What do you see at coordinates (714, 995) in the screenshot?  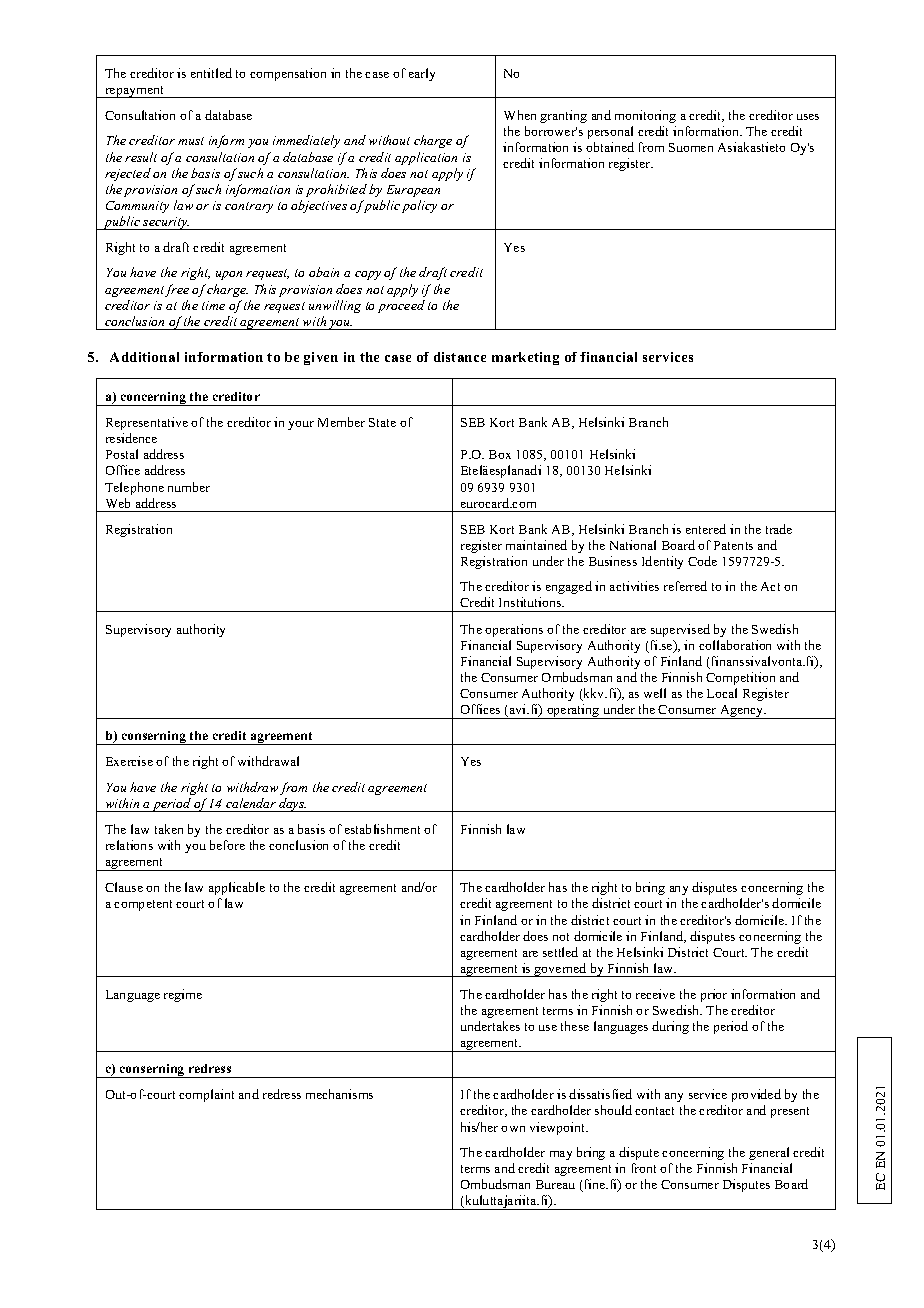 I see `prior` at bounding box center [714, 995].
